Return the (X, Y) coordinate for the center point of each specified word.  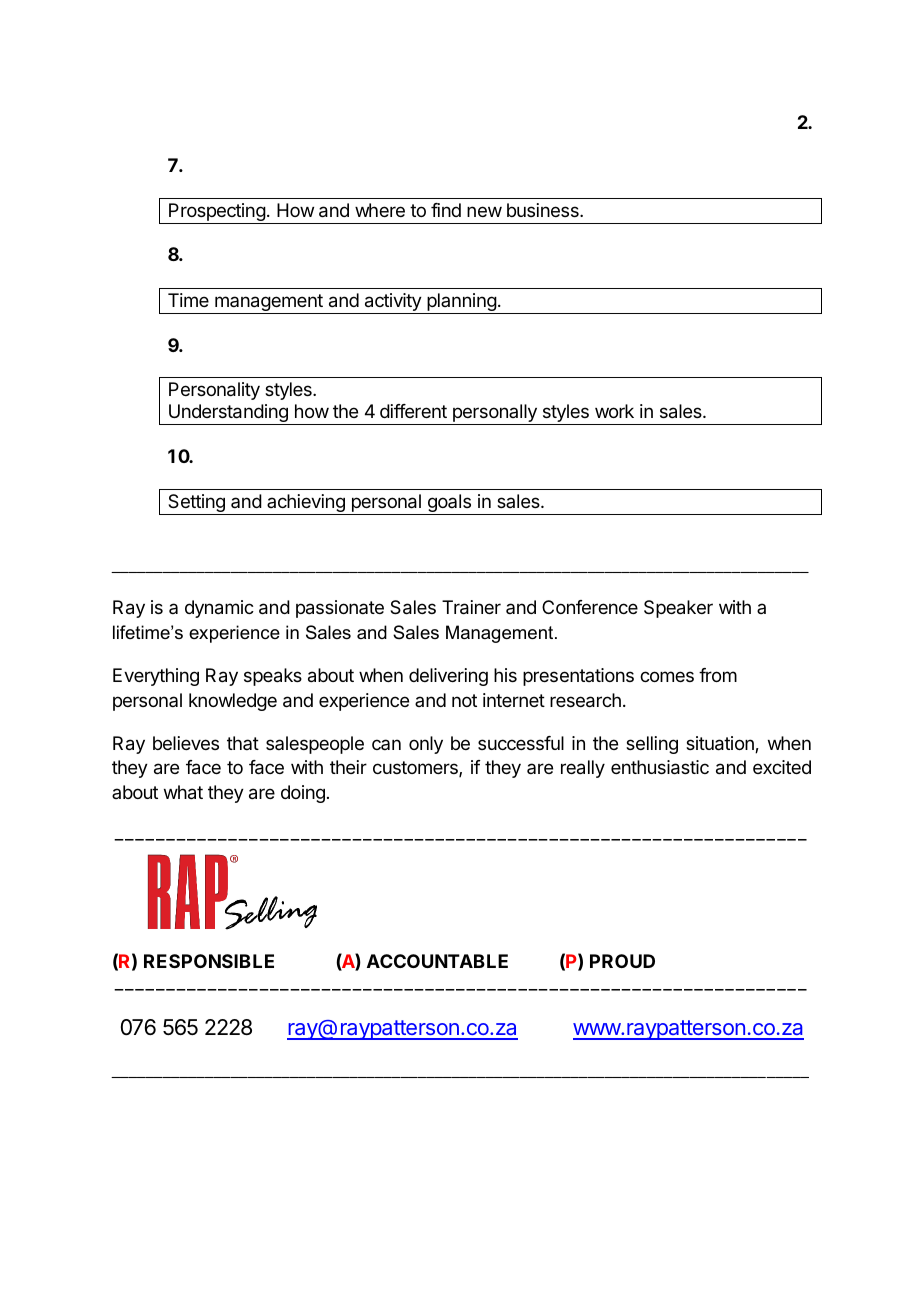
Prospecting (217, 213)
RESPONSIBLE (209, 961)
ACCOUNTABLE (437, 961)
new (484, 211)
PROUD (622, 961)
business (544, 210)
